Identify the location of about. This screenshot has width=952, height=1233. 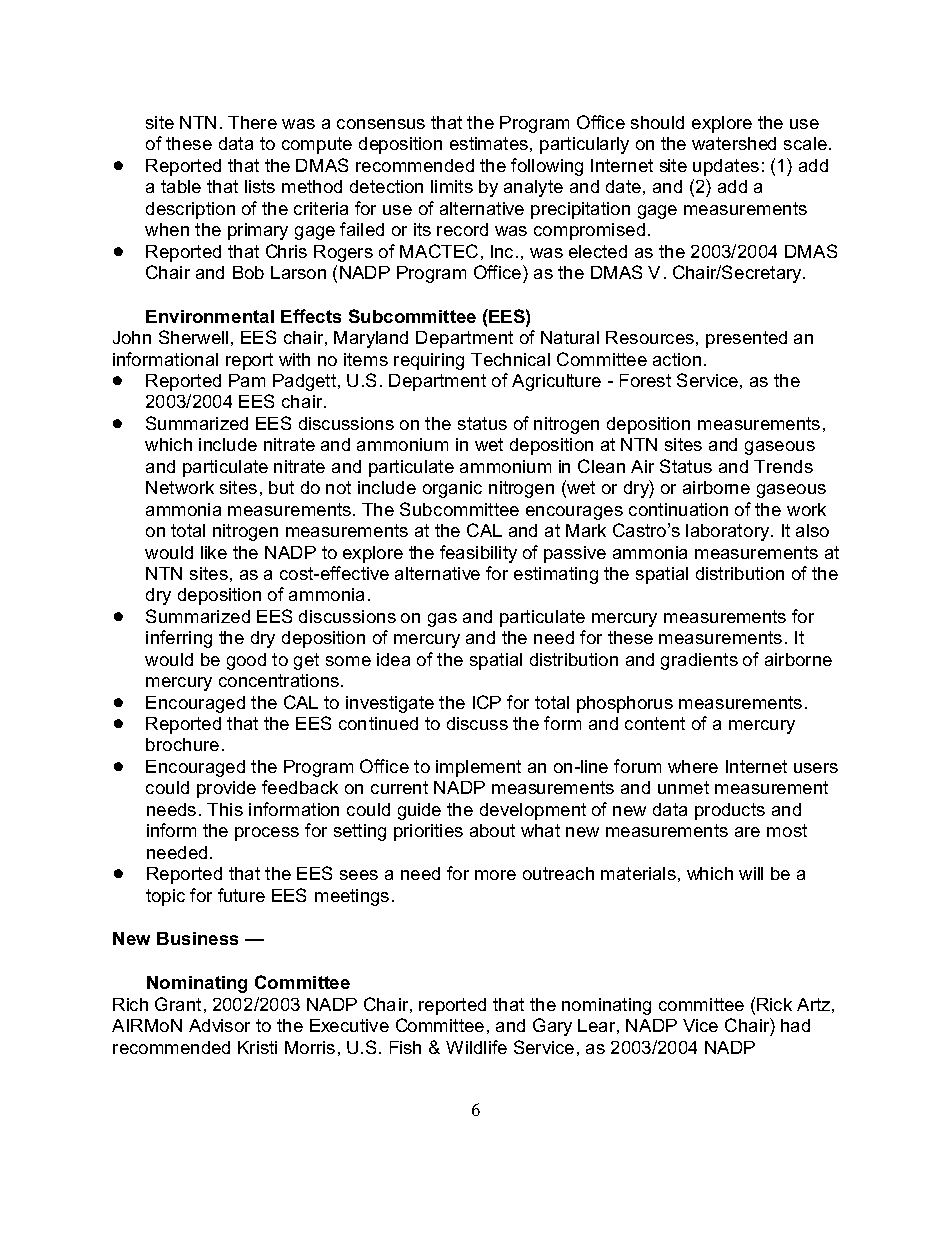
(492, 830).
